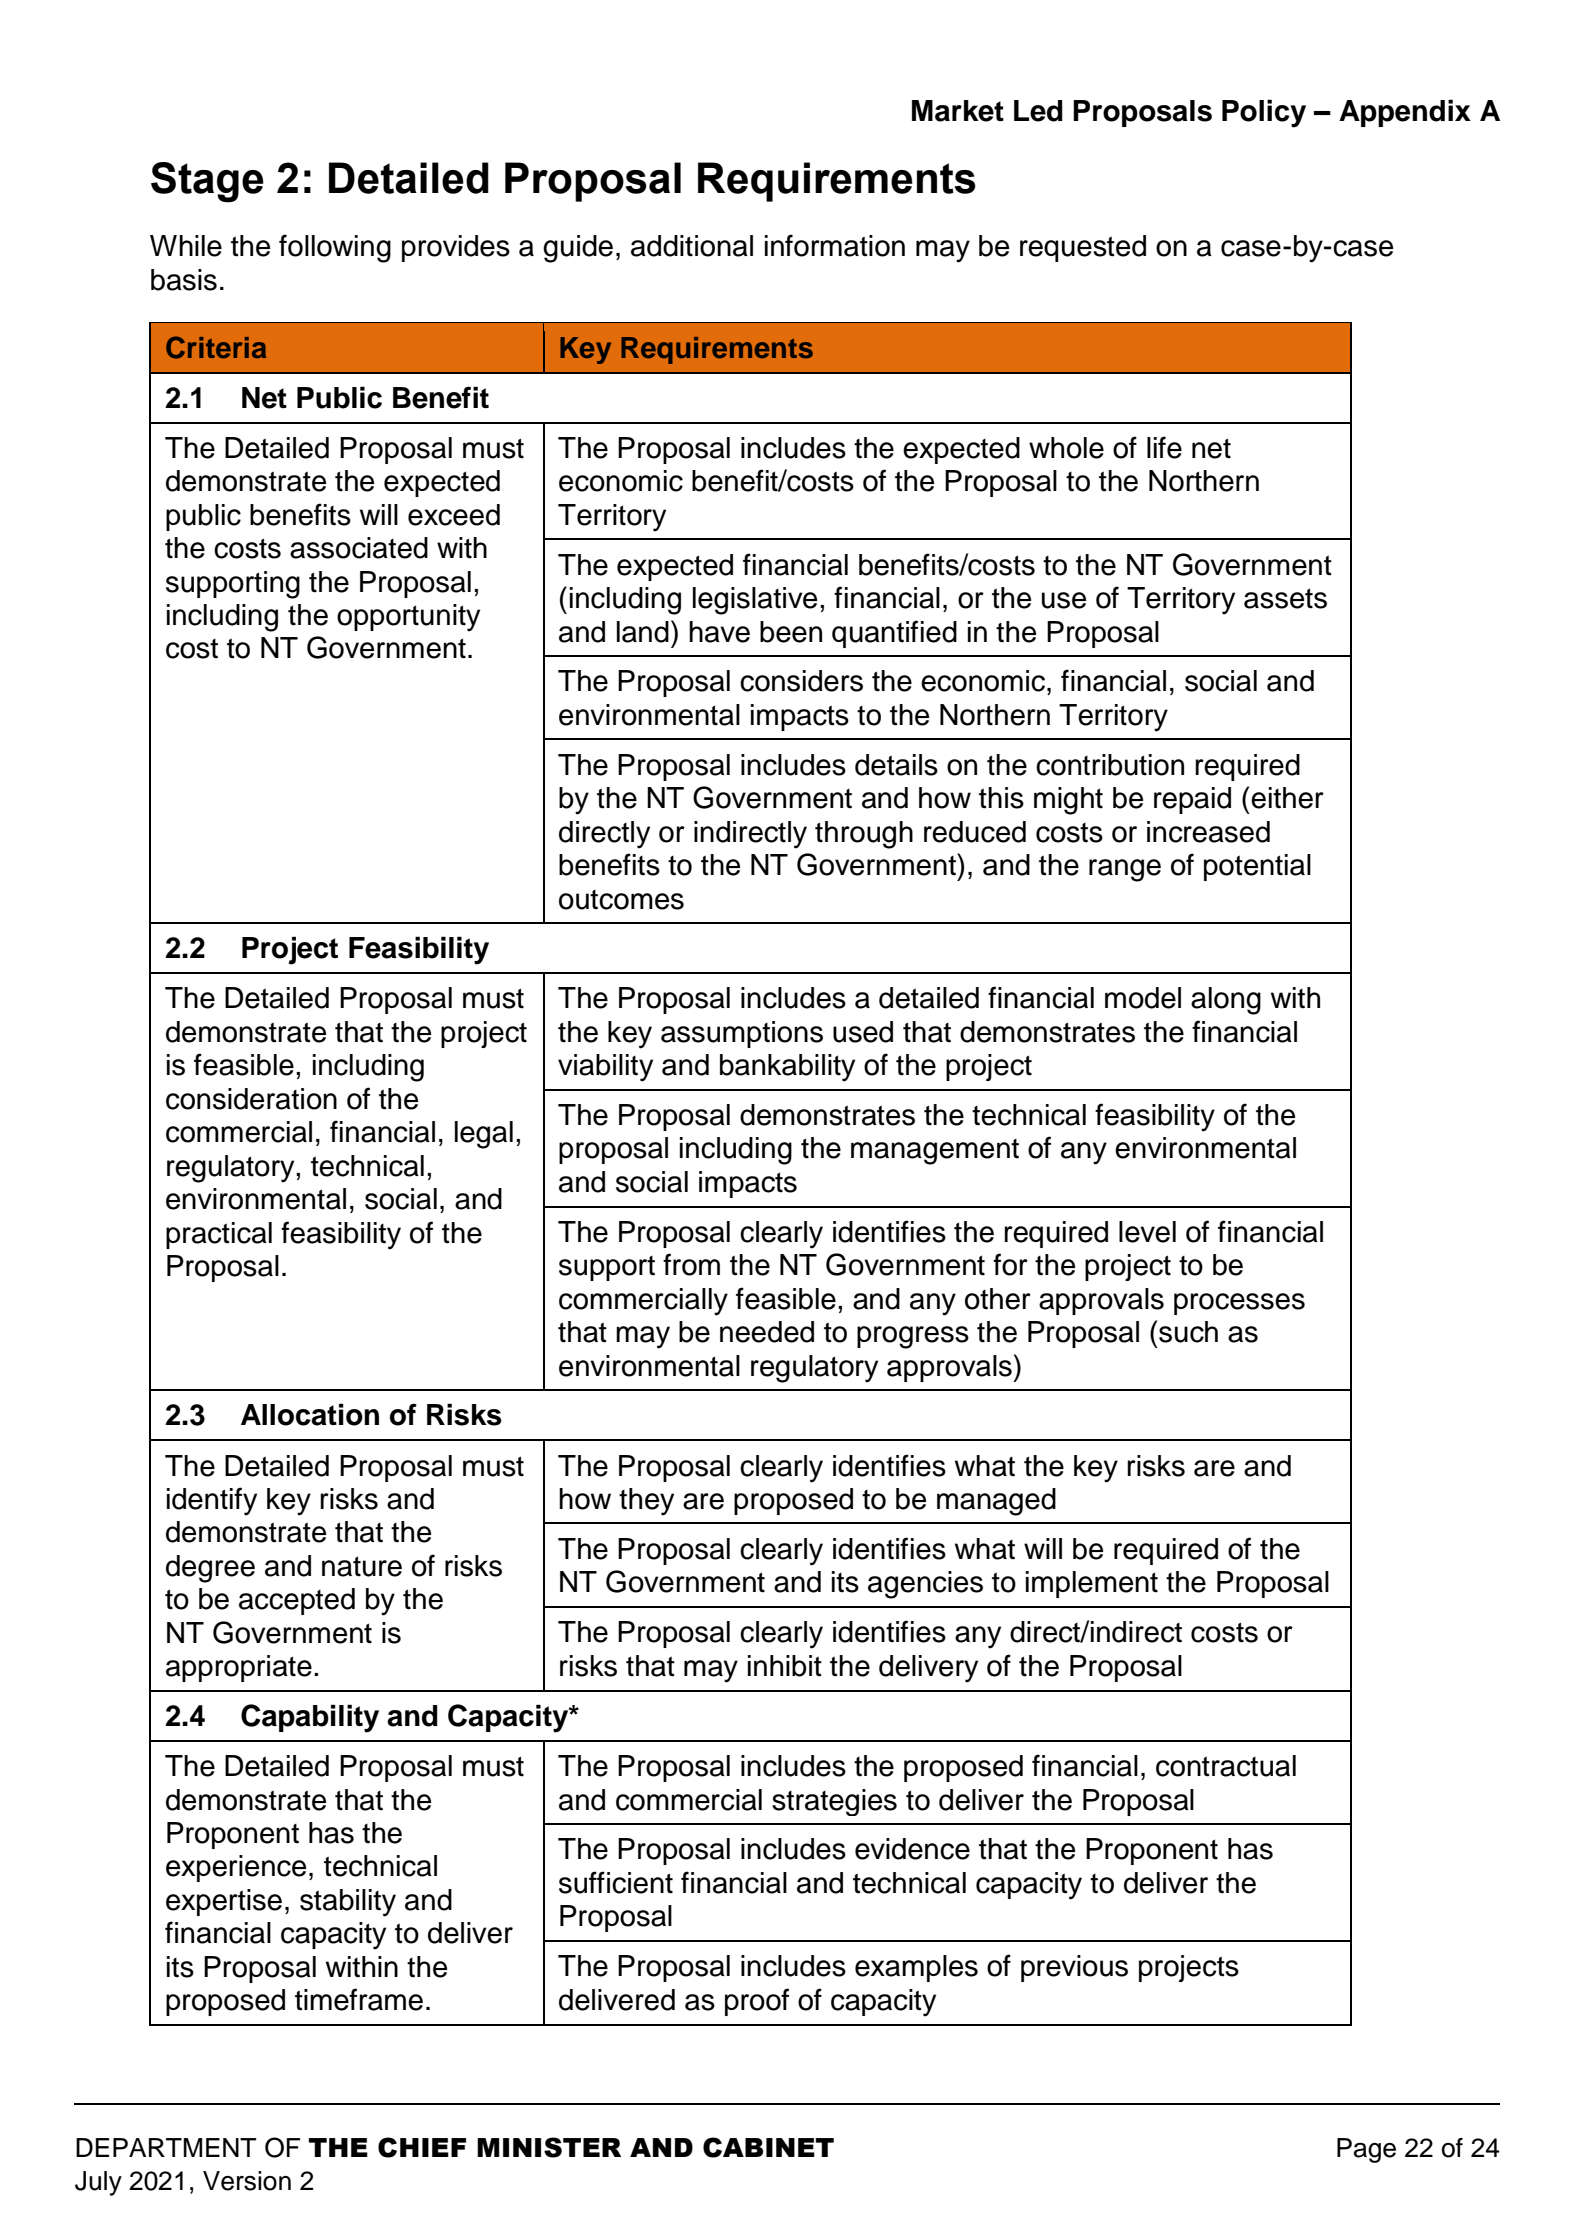  What do you see at coordinates (207, 182) in the screenshot?
I see `Stage` at bounding box center [207, 182].
